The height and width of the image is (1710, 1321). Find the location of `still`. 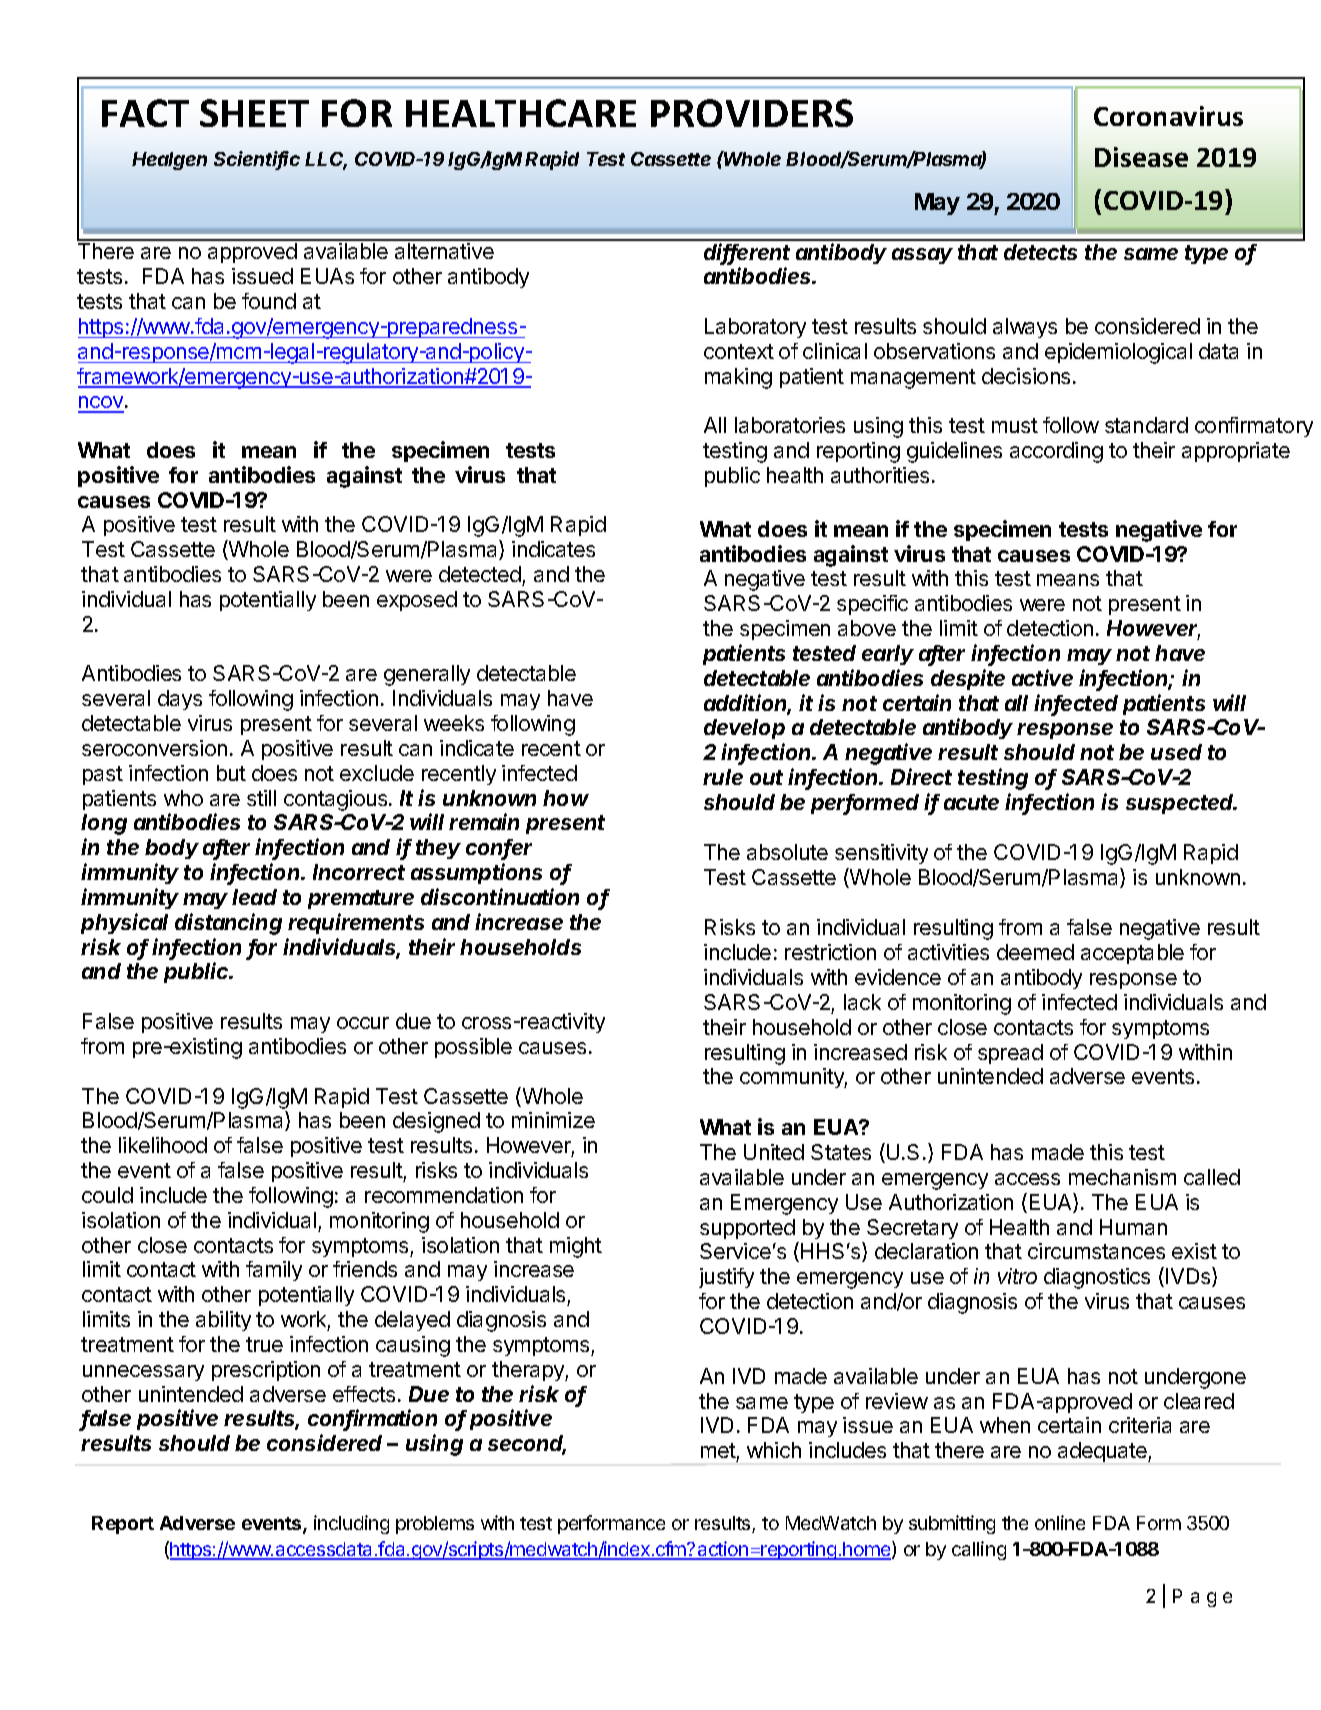

still is located at coordinates (261, 798).
